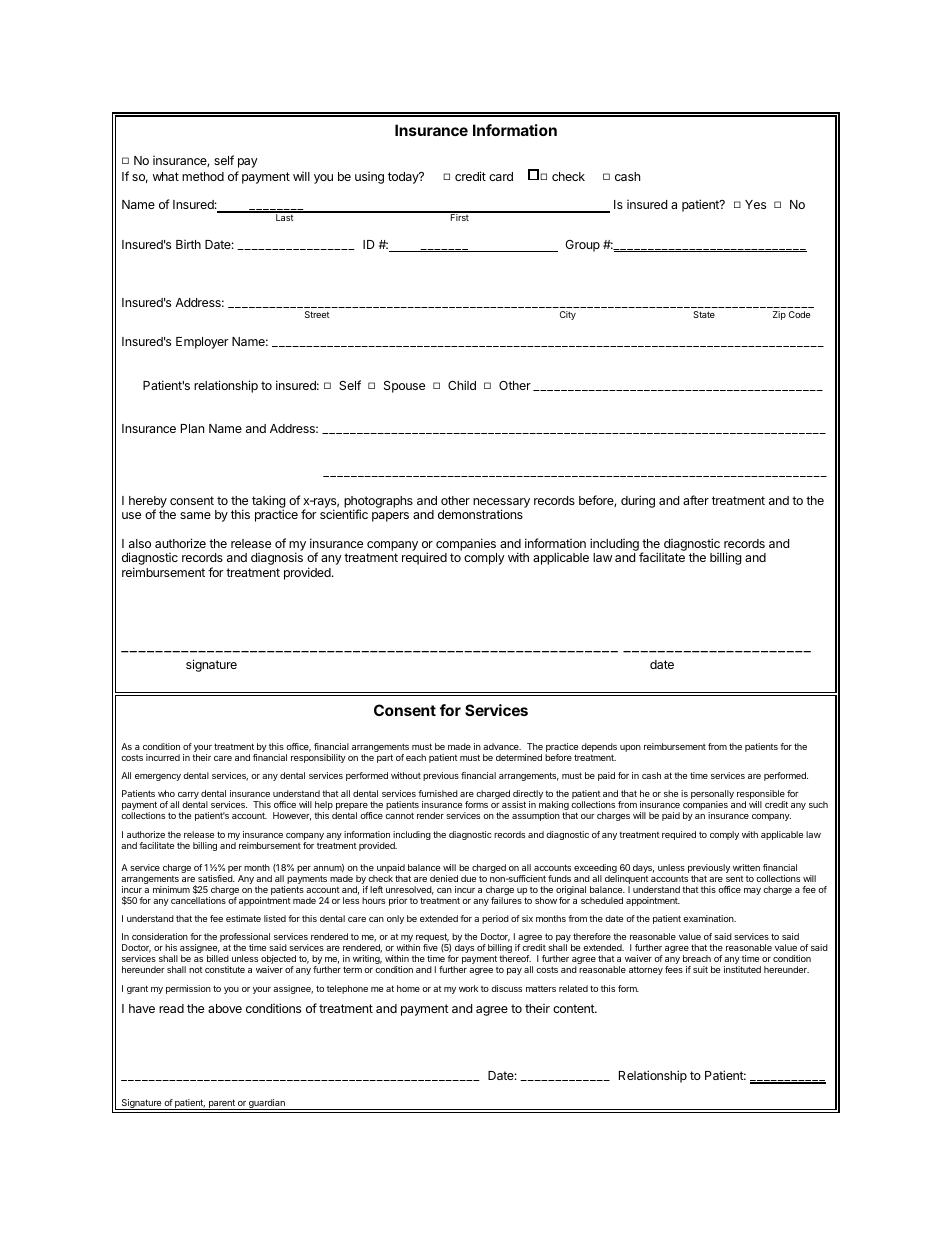 This screenshot has width=952, height=1233. I want to click on State, so click(704, 314).
